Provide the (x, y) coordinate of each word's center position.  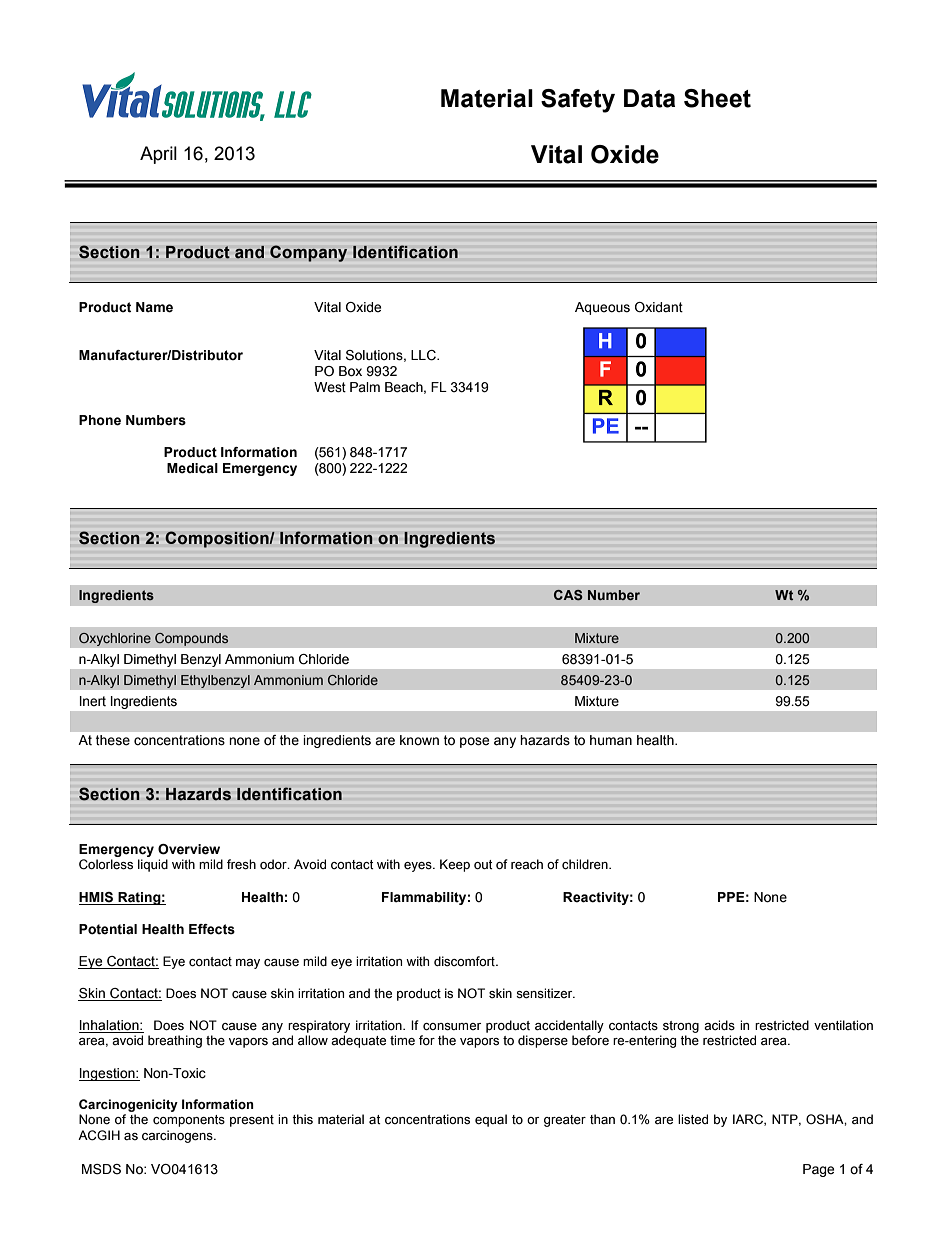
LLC (424, 355)
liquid (153, 865)
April (158, 155)
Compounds (192, 639)
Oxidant (659, 307)
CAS (568, 595)
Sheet (717, 98)
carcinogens (178, 1136)
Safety (578, 101)
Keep (455, 865)
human (611, 740)
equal (491, 1120)
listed (693, 1119)
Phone (100, 420)
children (586, 864)
